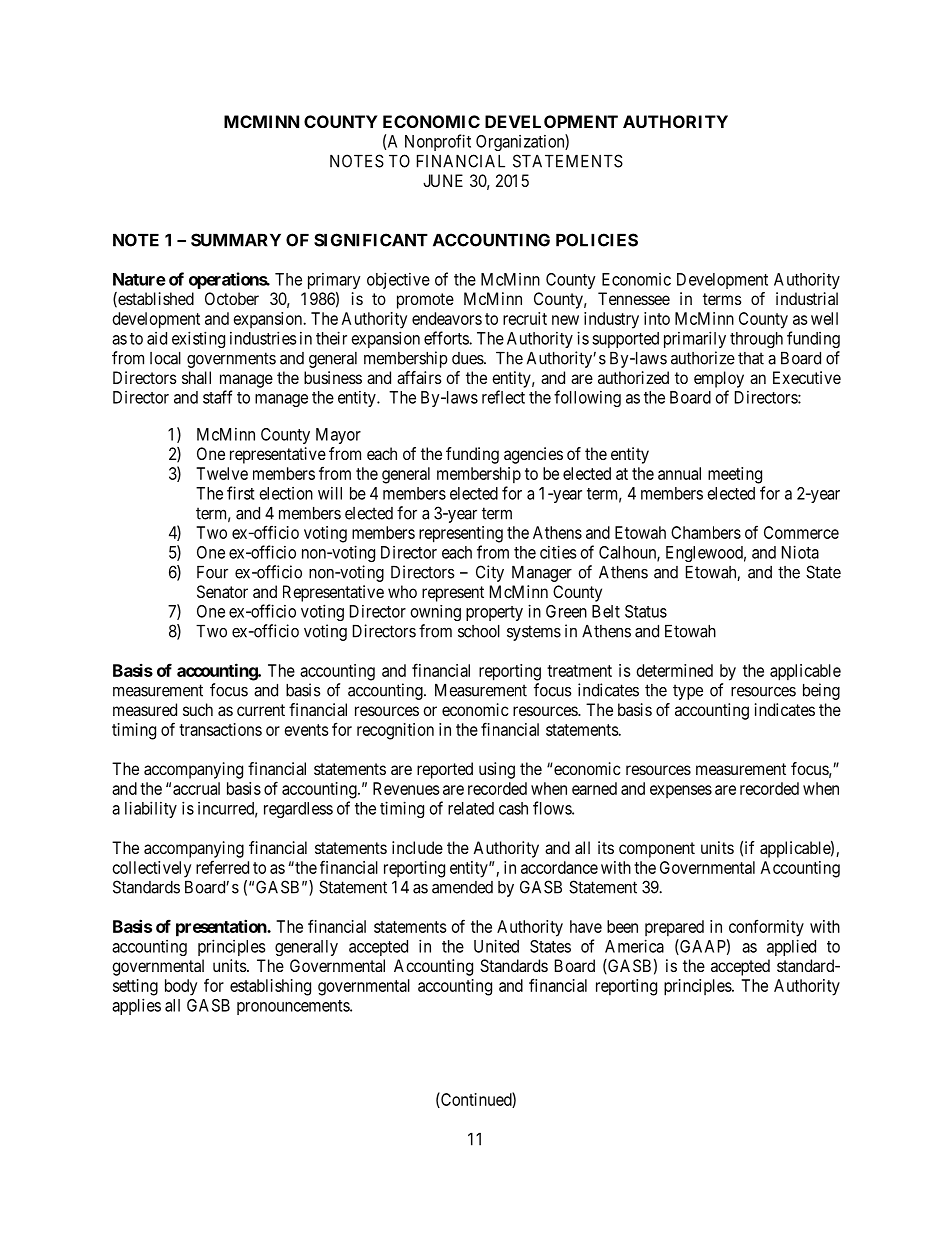  Describe the element at coordinates (735, 475) in the screenshot. I see `meeting` at that location.
